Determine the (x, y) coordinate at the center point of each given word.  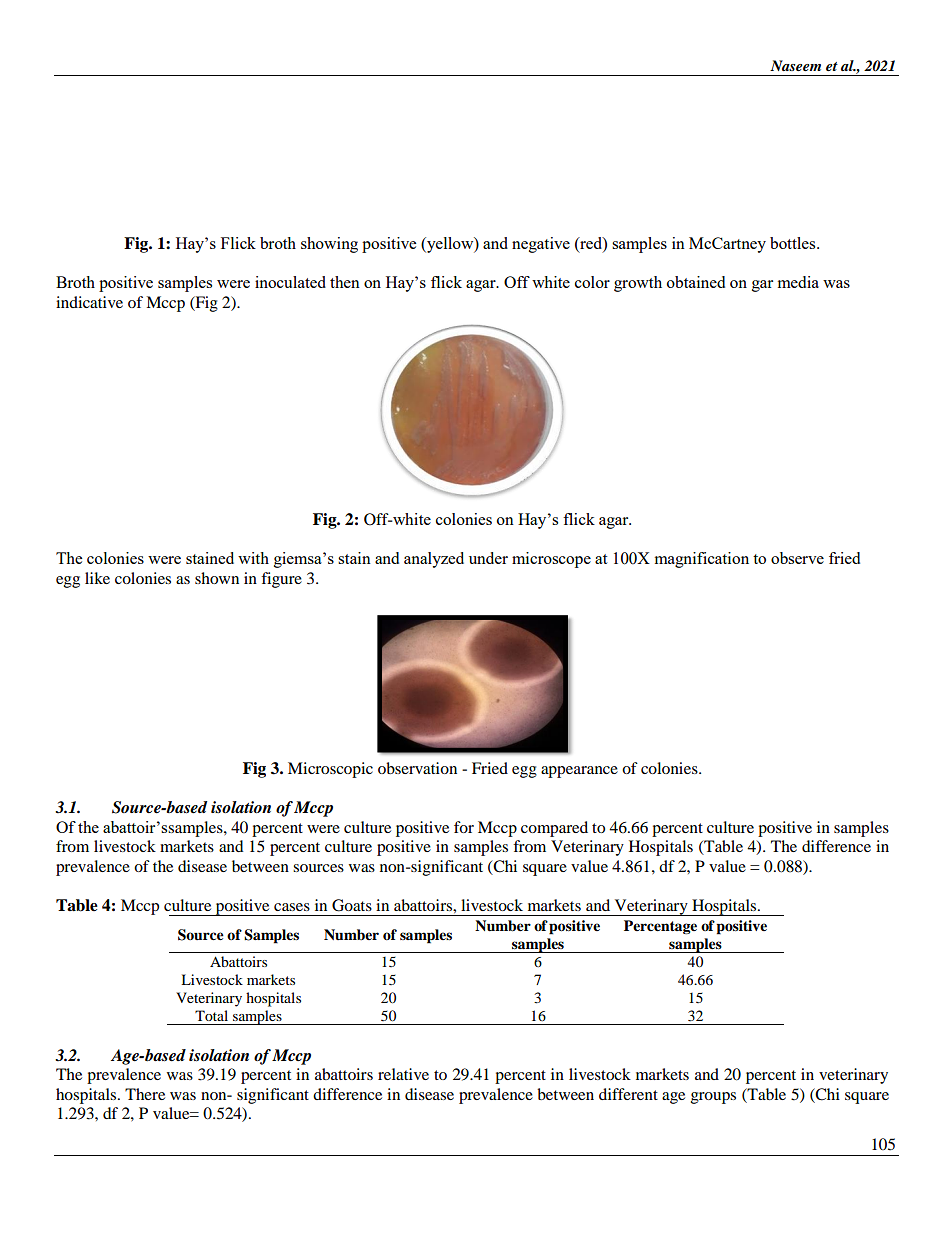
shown (217, 578)
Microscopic (330, 770)
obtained (696, 282)
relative (403, 1074)
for (464, 827)
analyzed (434, 560)
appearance (579, 772)
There (145, 1094)
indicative (89, 302)
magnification (702, 560)
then (345, 282)
